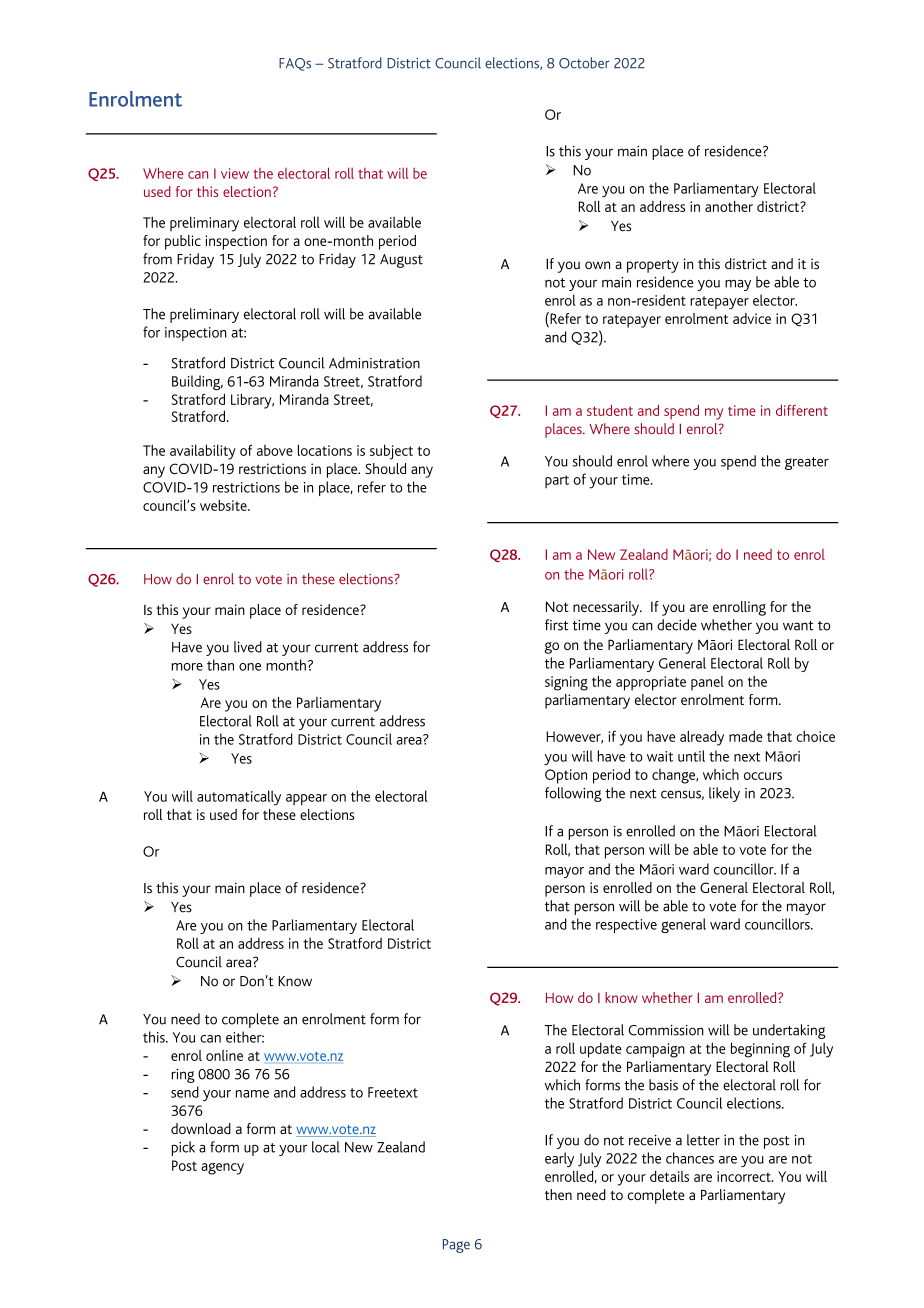  What do you see at coordinates (584, 63) in the screenshot?
I see `October` at bounding box center [584, 63].
